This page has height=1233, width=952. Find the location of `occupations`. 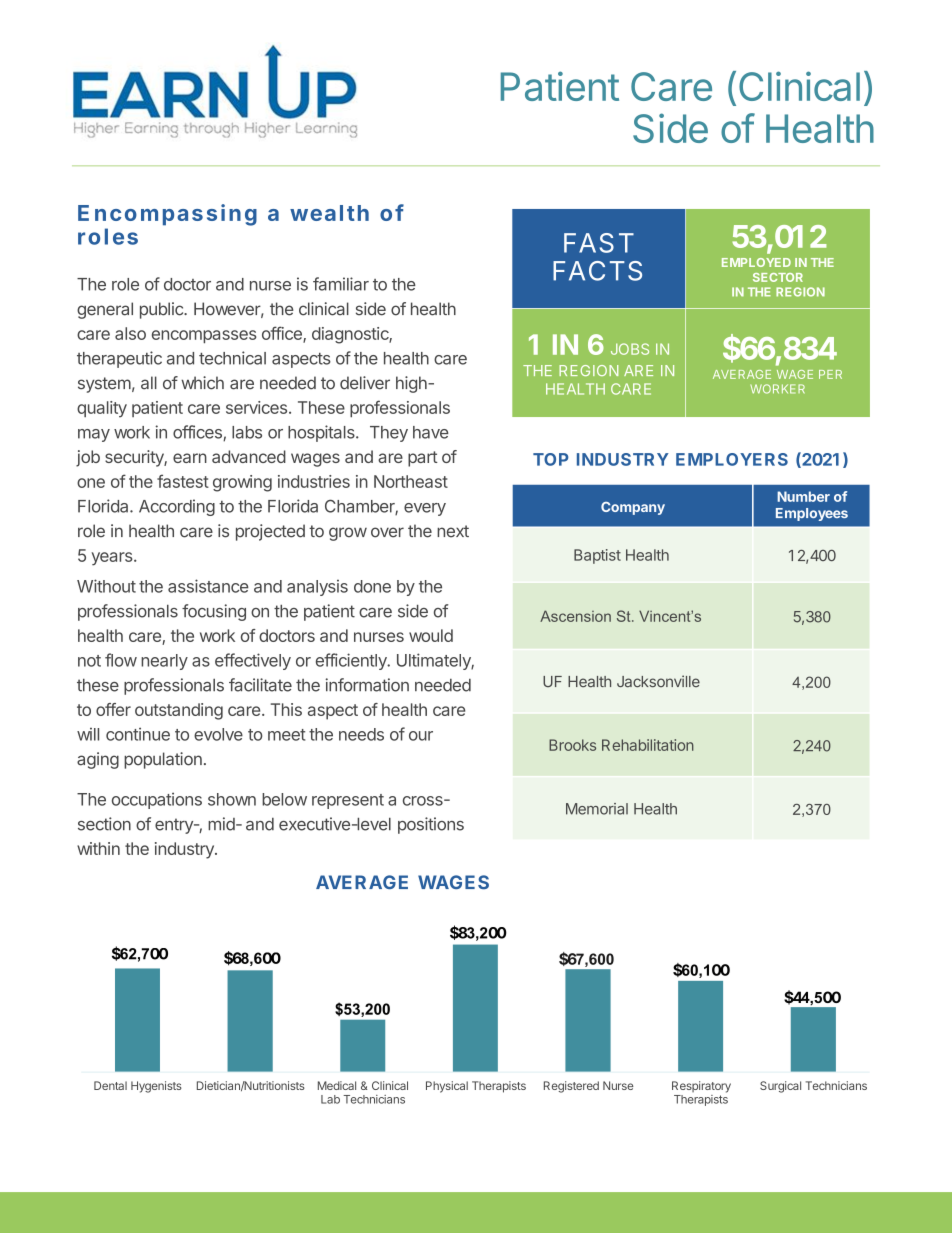

occupations is located at coordinates (157, 800).
